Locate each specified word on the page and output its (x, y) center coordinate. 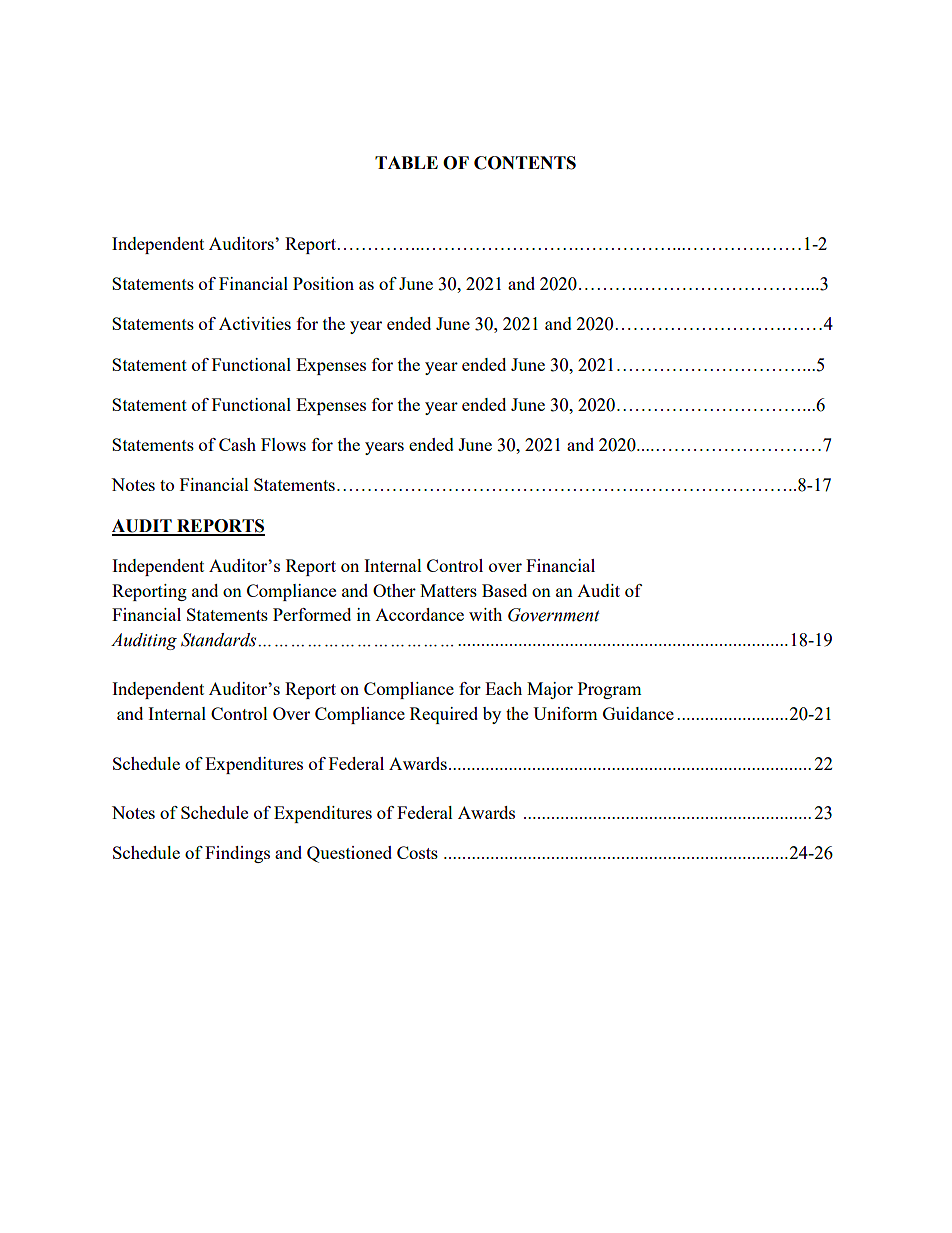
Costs (417, 852)
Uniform (565, 713)
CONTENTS (525, 163)
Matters (448, 590)
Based (504, 590)
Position (323, 283)
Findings (237, 854)
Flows (283, 444)
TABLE (406, 162)
